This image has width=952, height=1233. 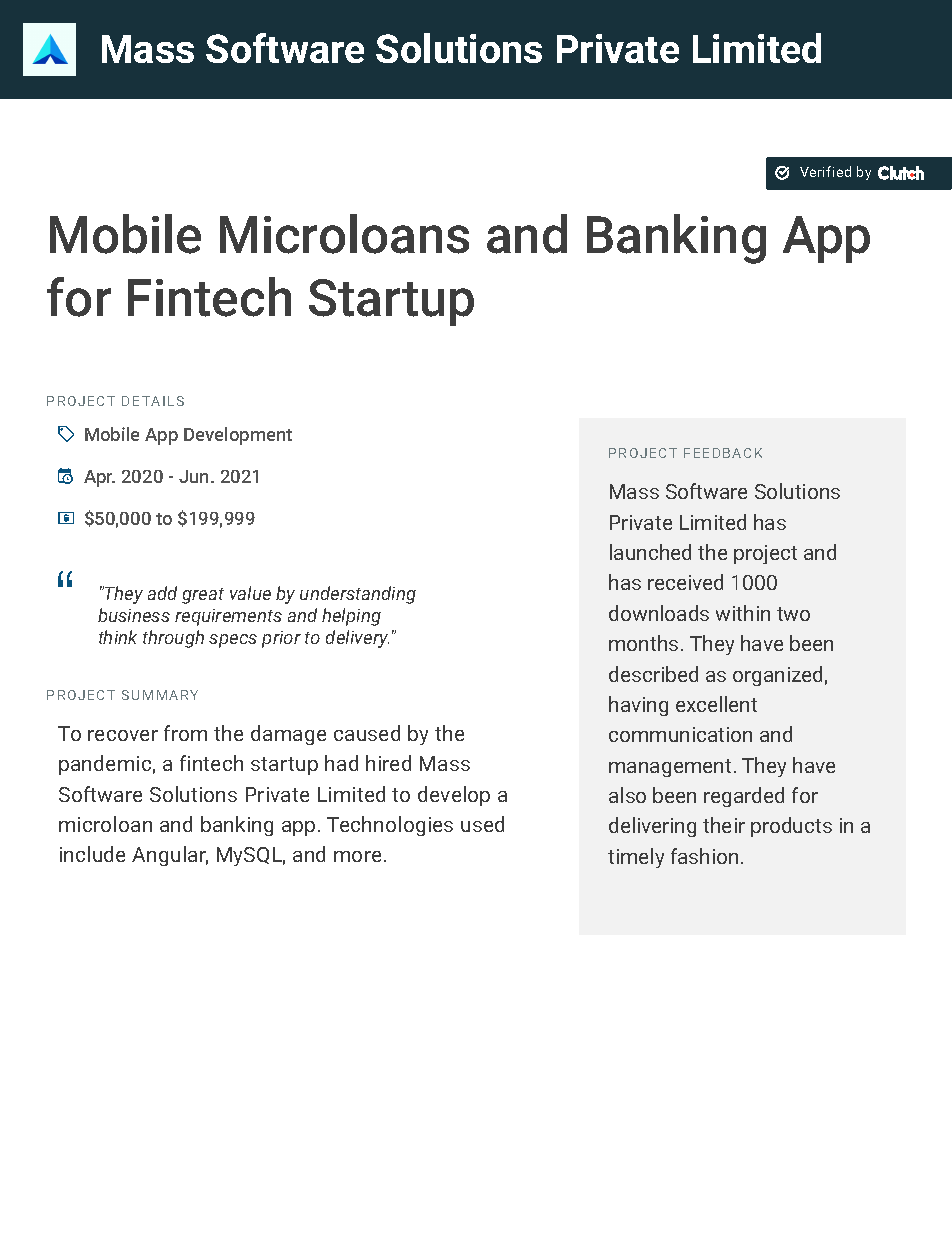 What do you see at coordinates (743, 613) in the image?
I see `within` at bounding box center [743, 613].
